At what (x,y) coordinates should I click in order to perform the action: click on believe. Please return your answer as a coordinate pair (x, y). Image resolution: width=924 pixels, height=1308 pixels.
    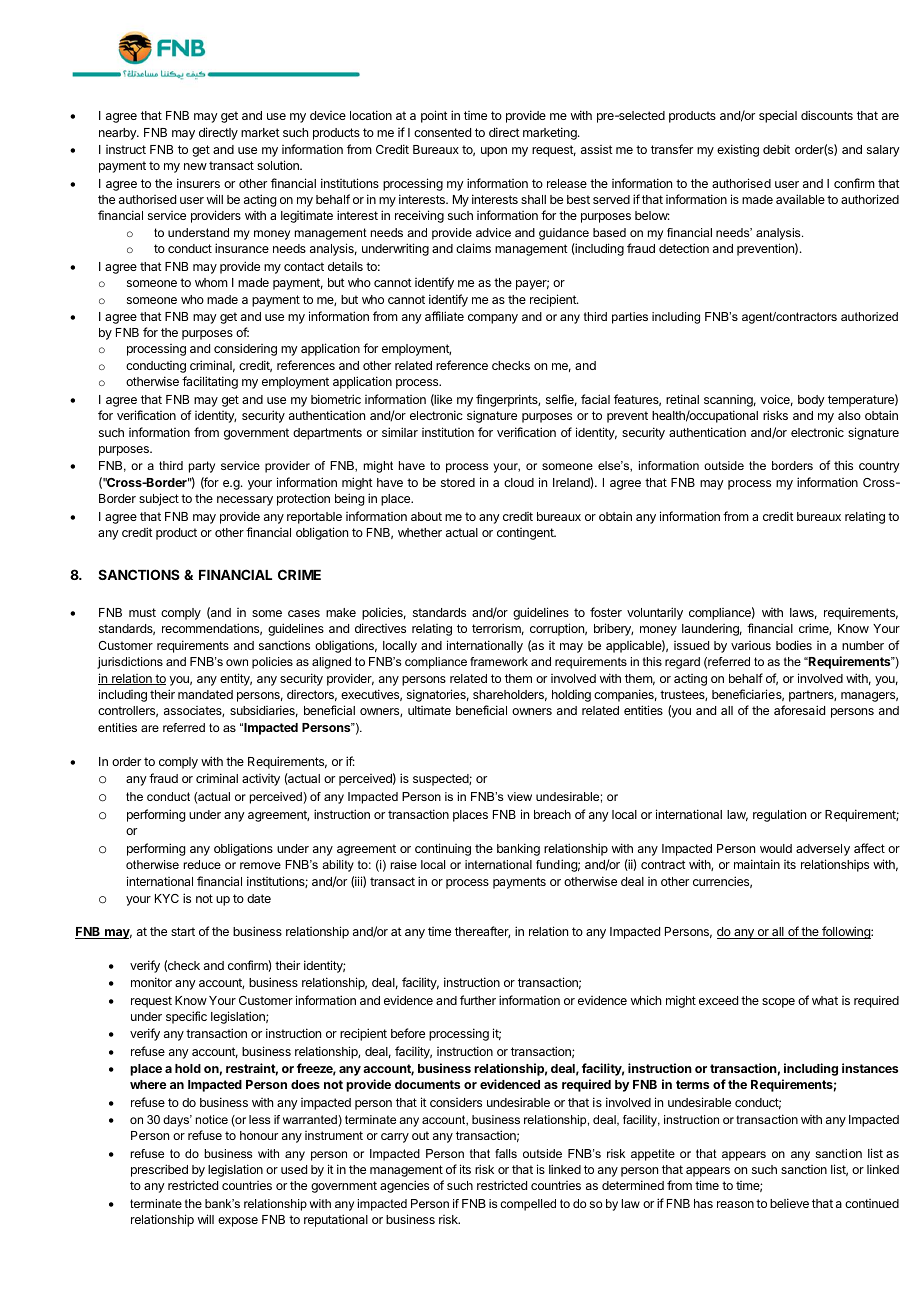
    Looking at the image, I should click on (789, 1203).
